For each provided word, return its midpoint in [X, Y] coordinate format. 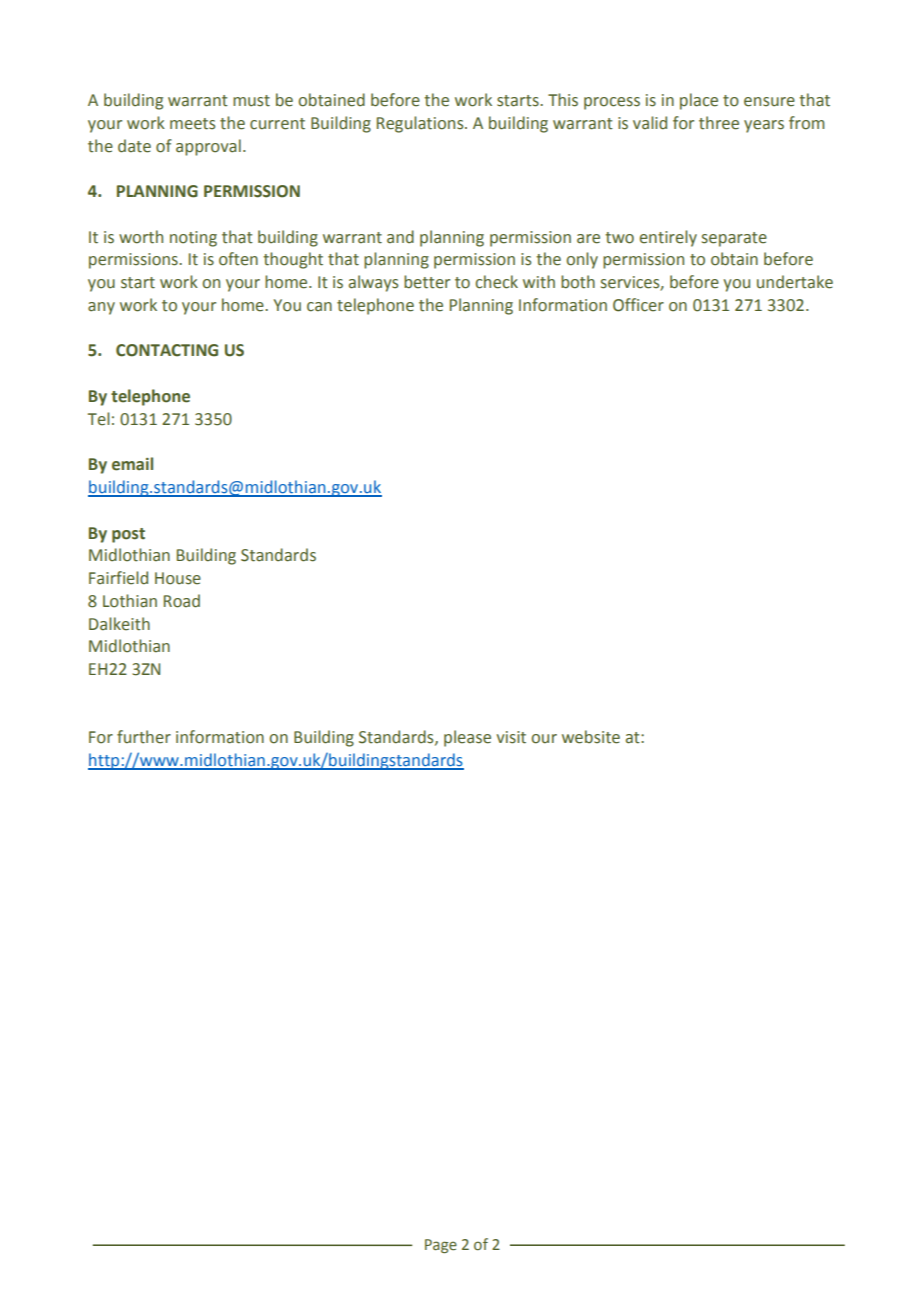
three [719, 123]
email [132, 464]
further [144, 737]
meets [192, 124]
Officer [638, 305]
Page [441, 1246]
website [591, 737]
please [467, 738]
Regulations [421, 124]
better [427, 282]
